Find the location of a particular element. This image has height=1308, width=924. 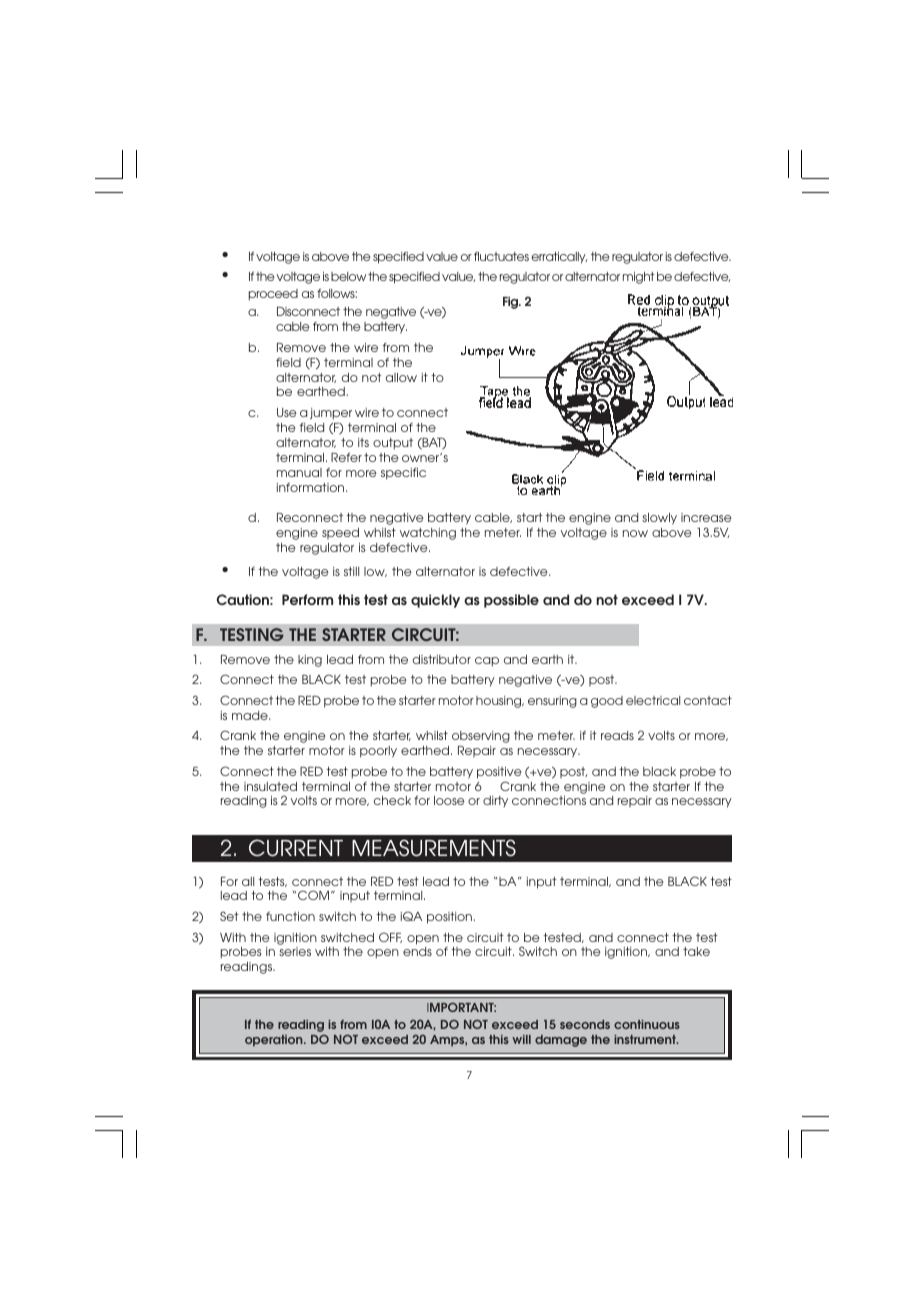

manual is located at coordinates (299, 472).
